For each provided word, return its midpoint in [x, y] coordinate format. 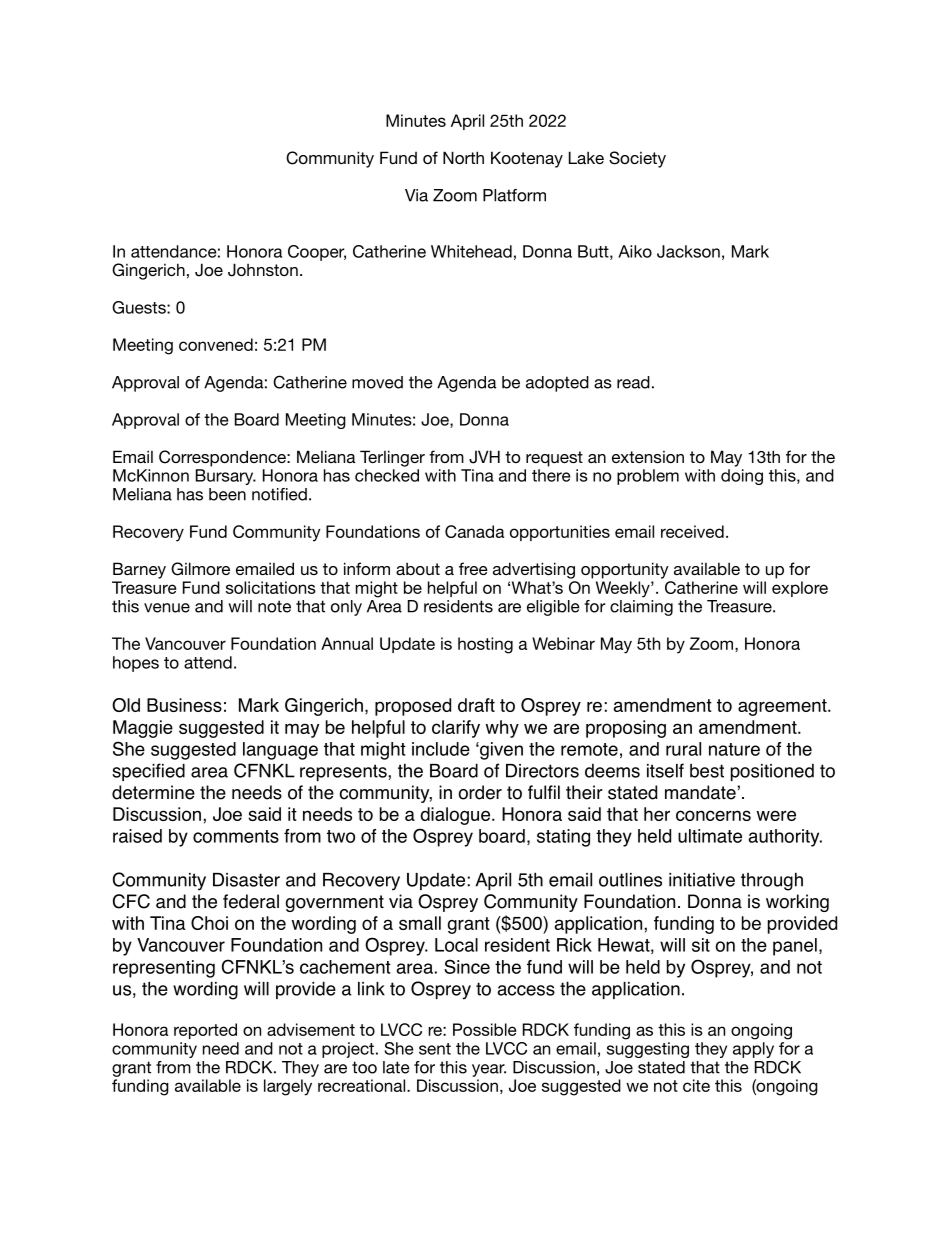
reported [205, 1031]
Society [637, 159]
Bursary [226, 477]
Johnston [263, 270]
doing [742, 477]
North [463, 157]
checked [387, 475]
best [707, 771]
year [489, 1070]
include [441, 749]
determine [153, 792]
